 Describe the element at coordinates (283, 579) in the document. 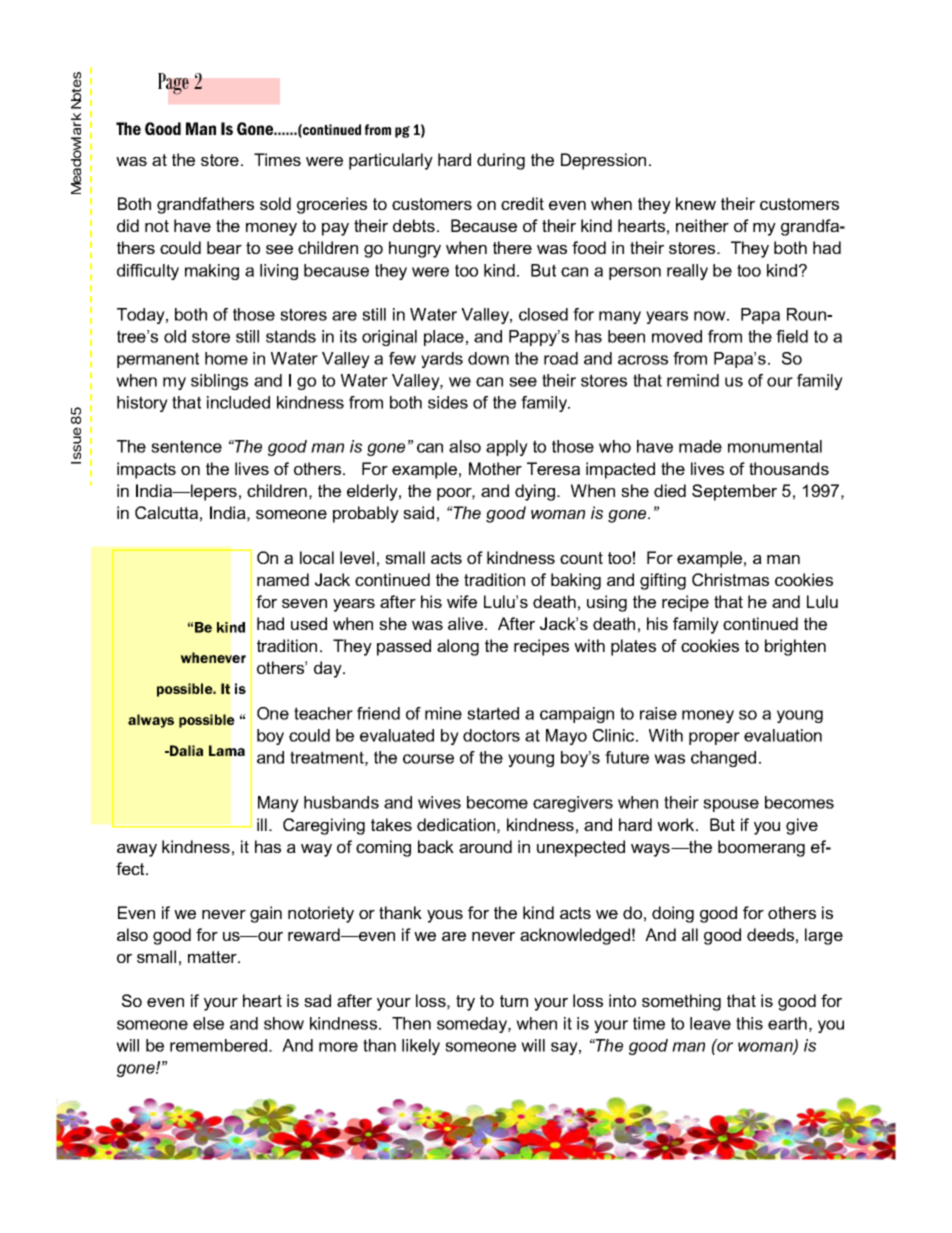

I see `named` at that location.
